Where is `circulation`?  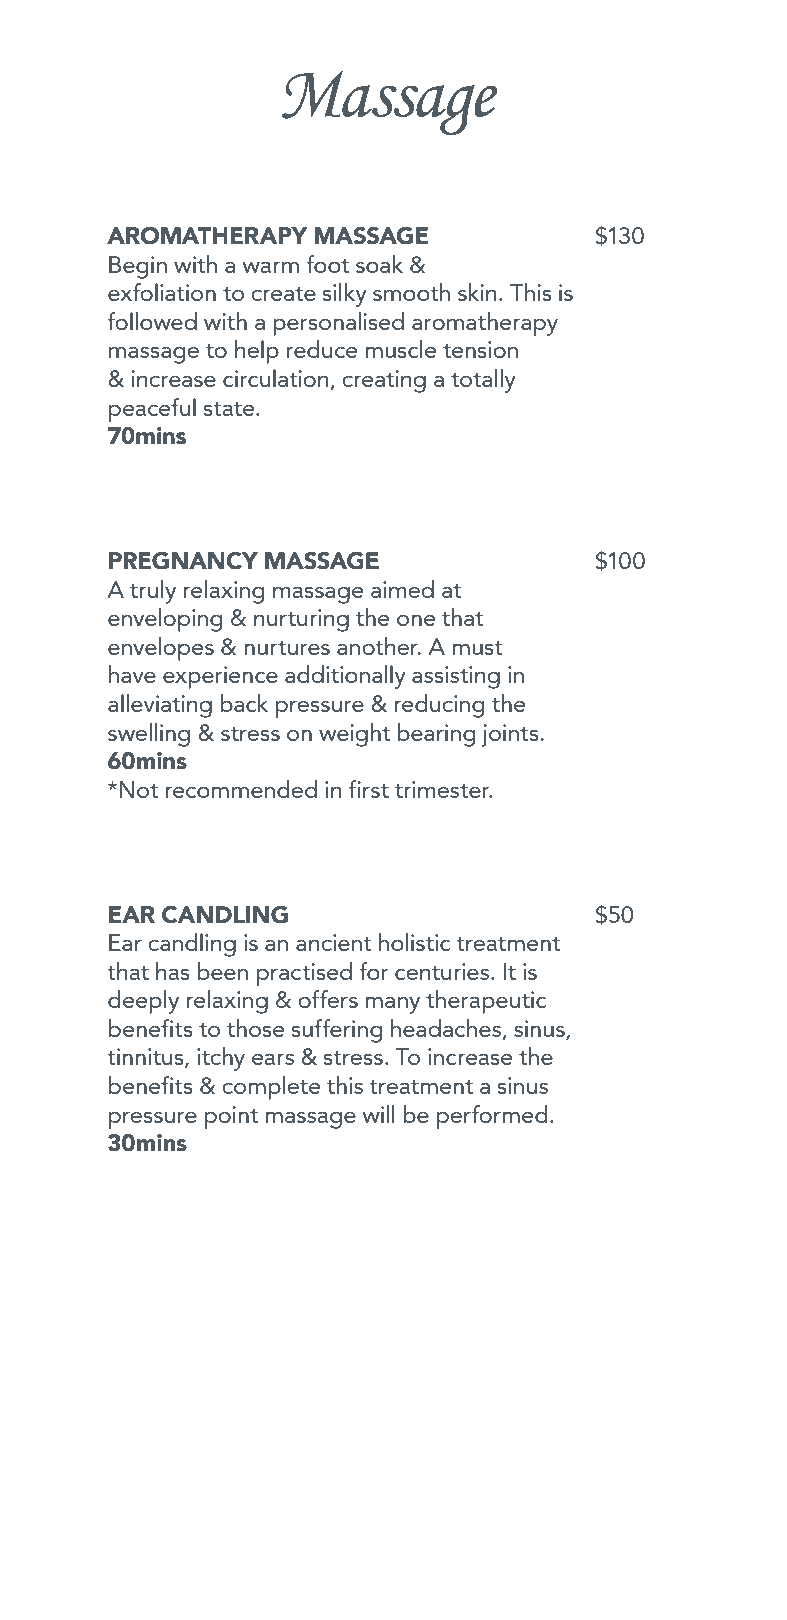 circulation is located at coordinates (277, 379).
